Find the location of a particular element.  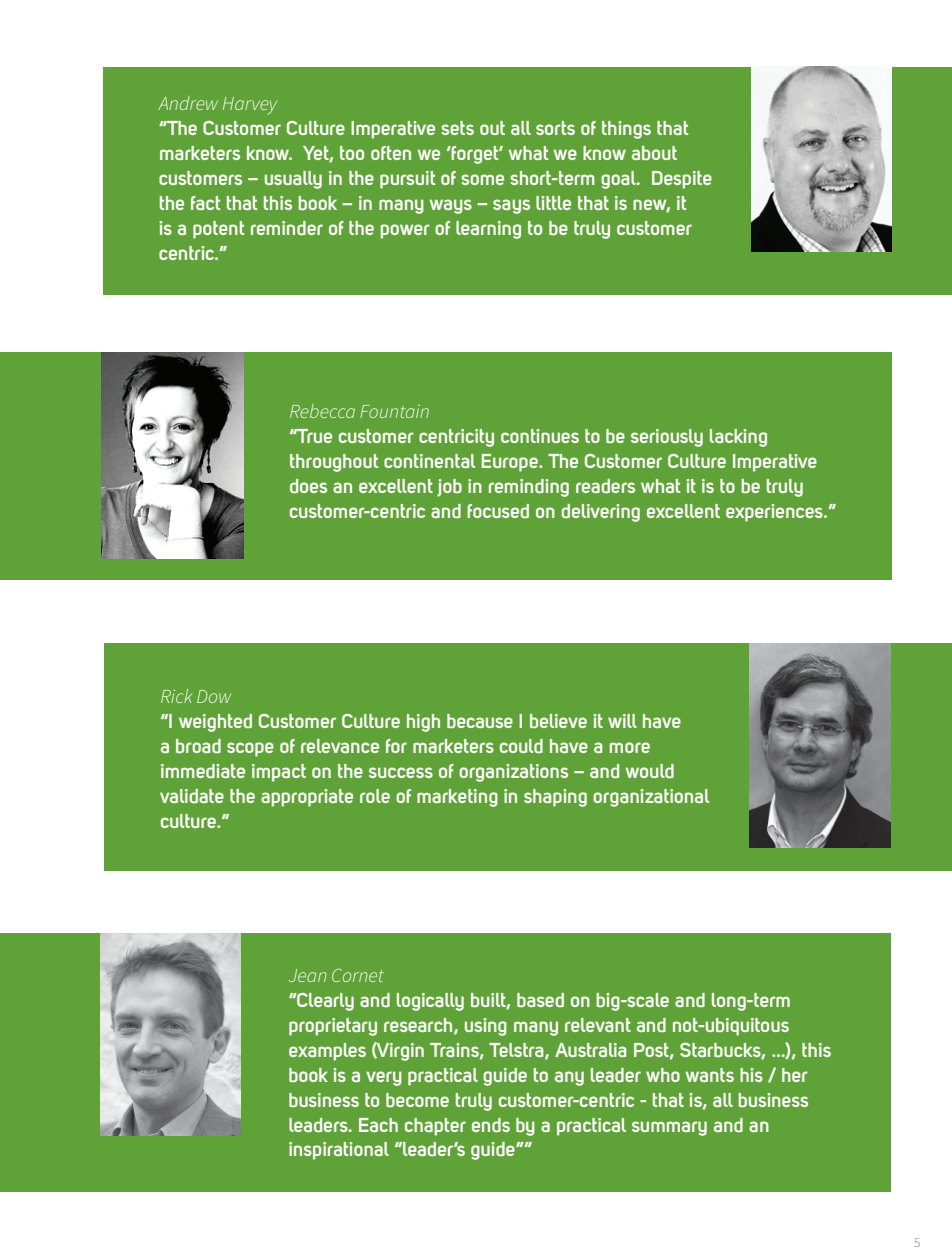

inspirational is located at coordinates (339, 1151).
